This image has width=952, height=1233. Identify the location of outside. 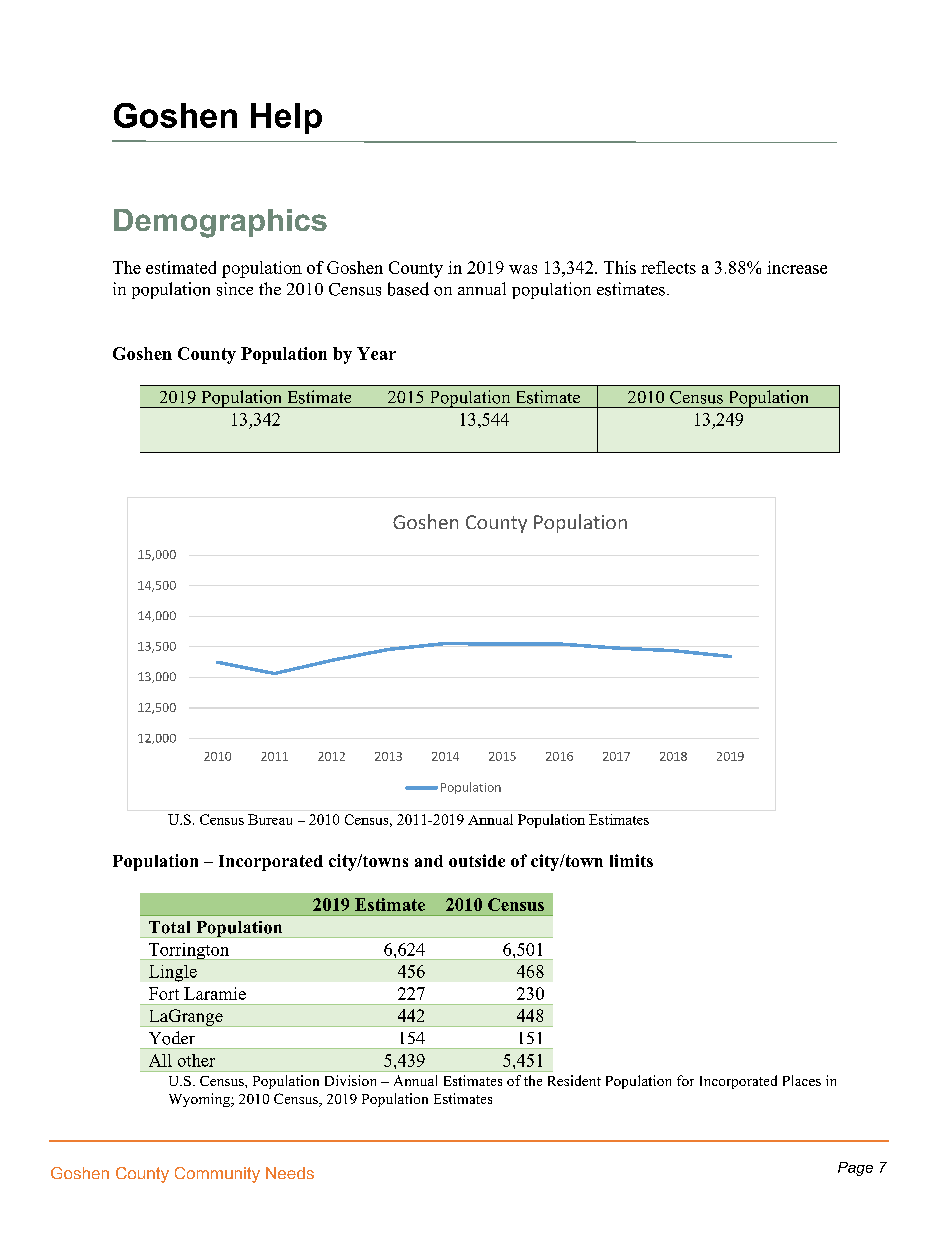
(477, 860).
